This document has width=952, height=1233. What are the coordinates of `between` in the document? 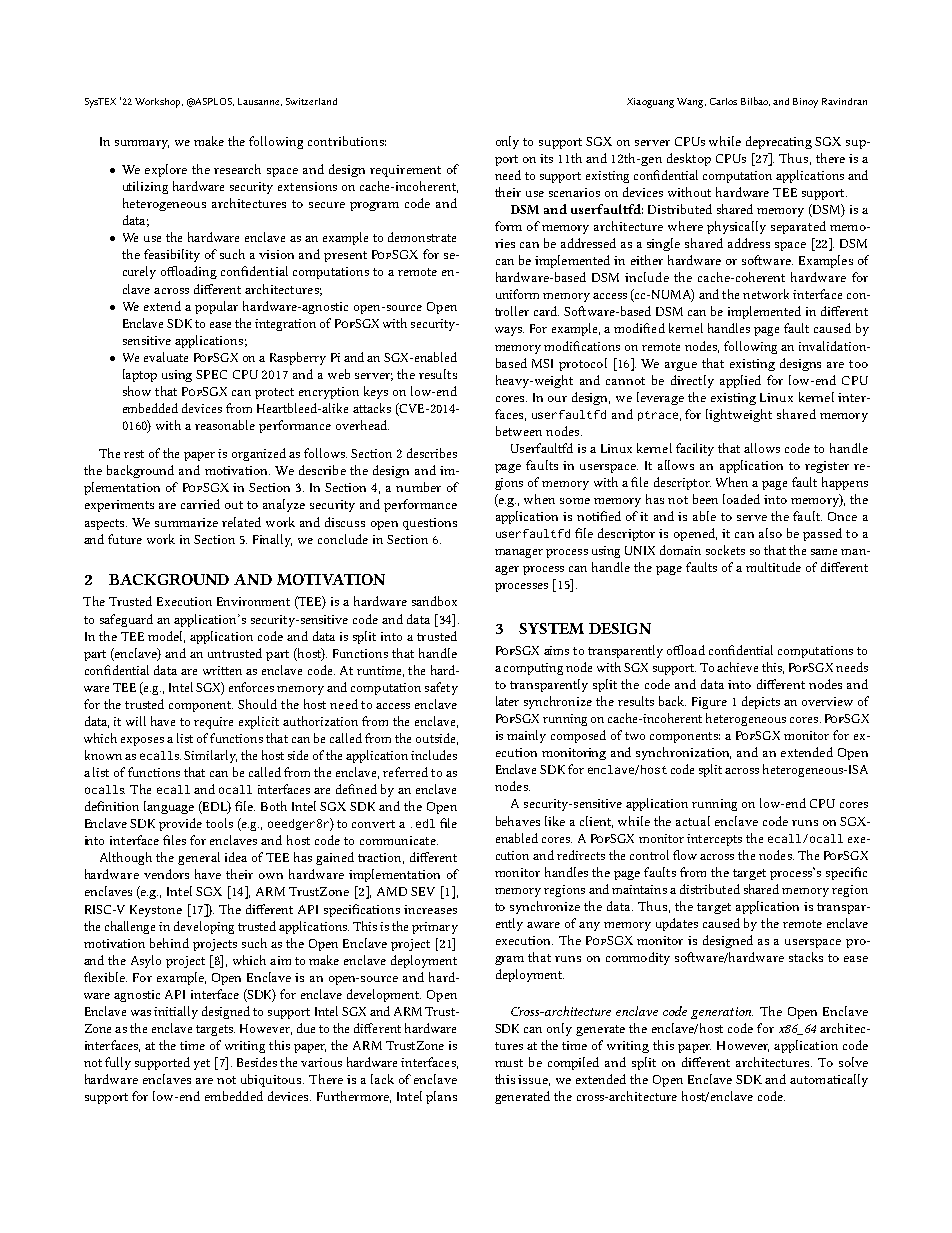 It's located at (519, 431).
